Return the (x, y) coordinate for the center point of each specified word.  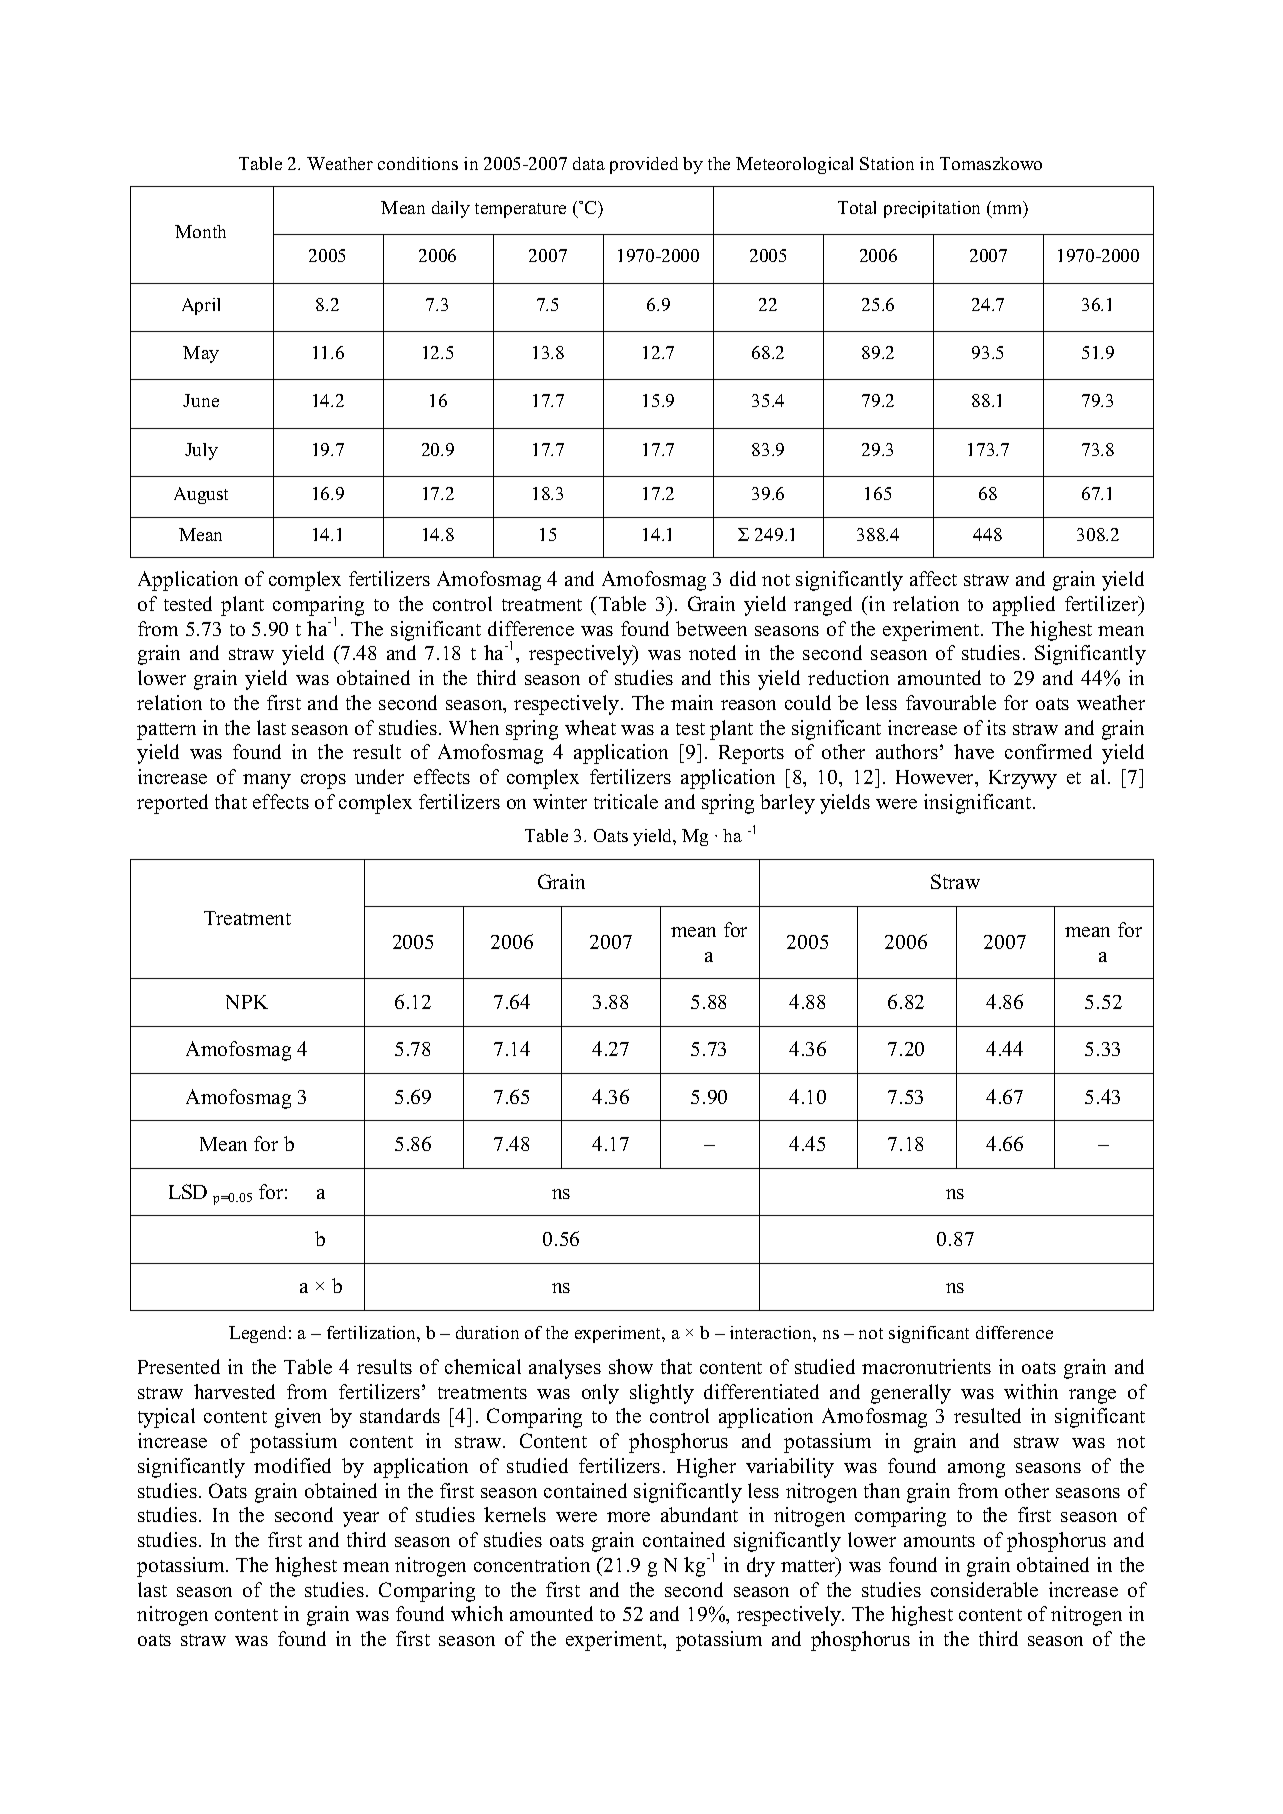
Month (200, 231)
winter (560, 801)
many (267, 781)
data (589, 163)
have (974, 751)
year (361, 1519)
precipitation (932, 209)
